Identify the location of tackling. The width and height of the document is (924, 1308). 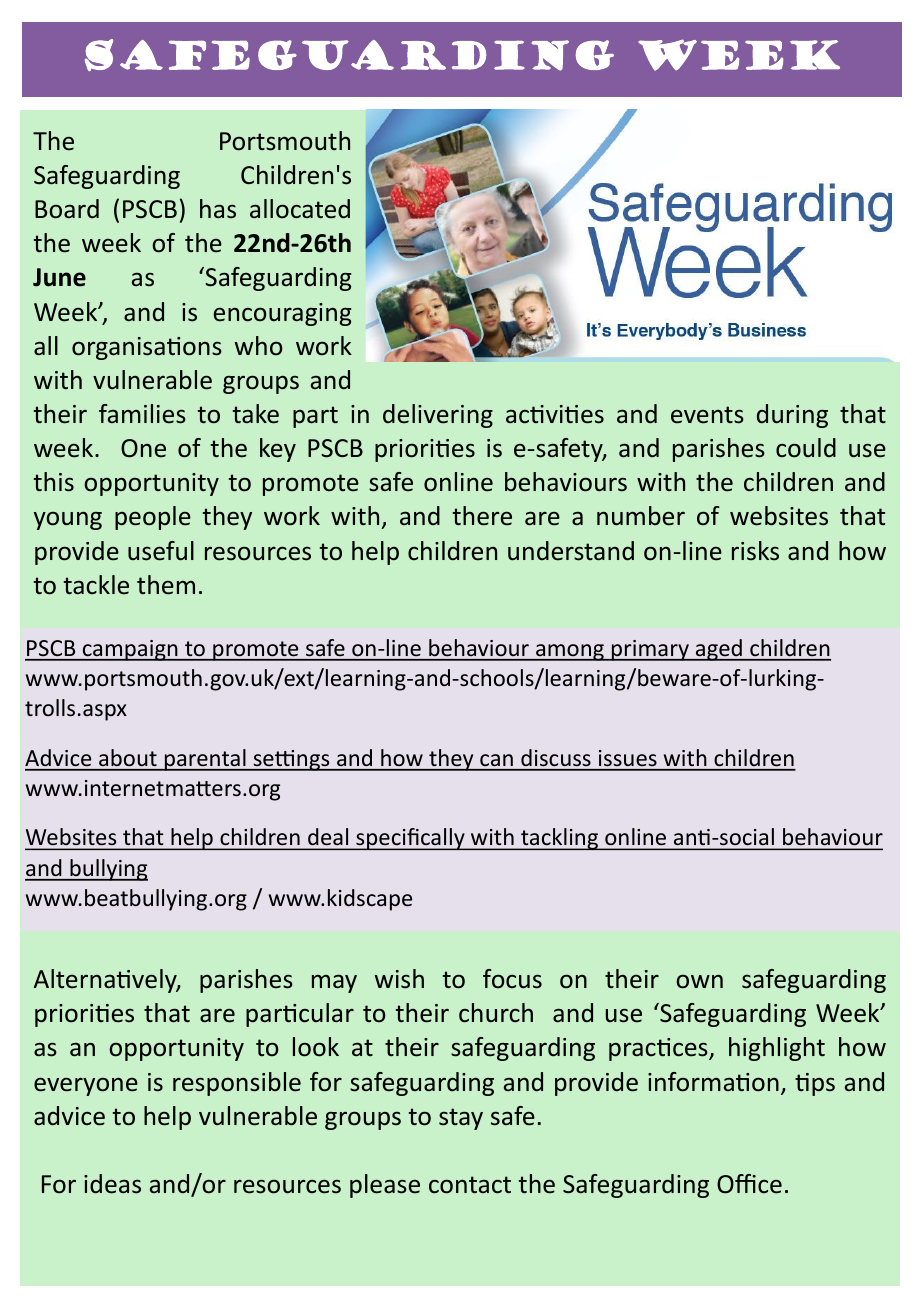
(559, 839).
